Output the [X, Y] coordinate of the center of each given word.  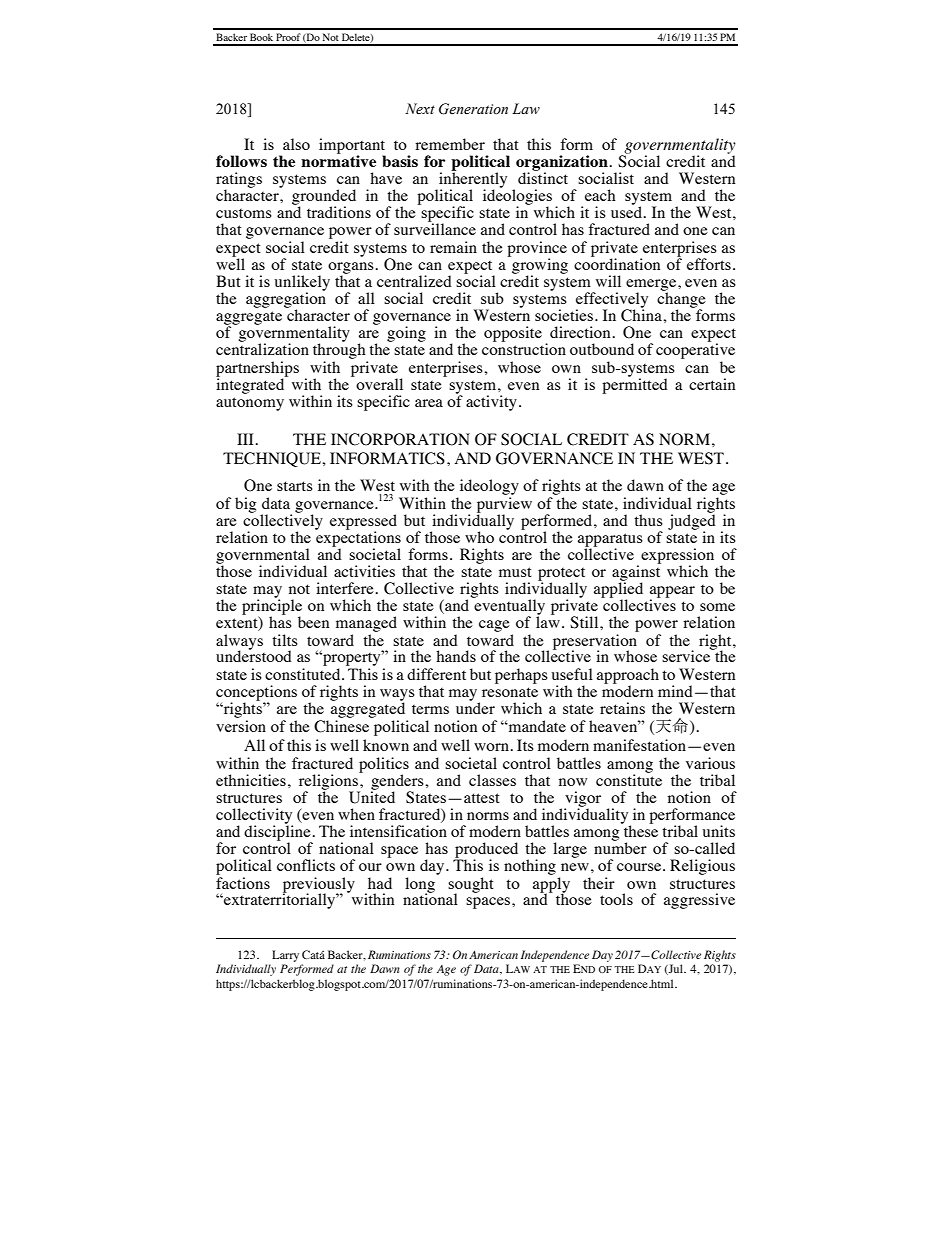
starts [295, 486]
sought [471, 886]
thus [648, 520]
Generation [473, 109]
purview [504, 506]
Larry [285, 956]
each [600, 195]
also [296, 144]
